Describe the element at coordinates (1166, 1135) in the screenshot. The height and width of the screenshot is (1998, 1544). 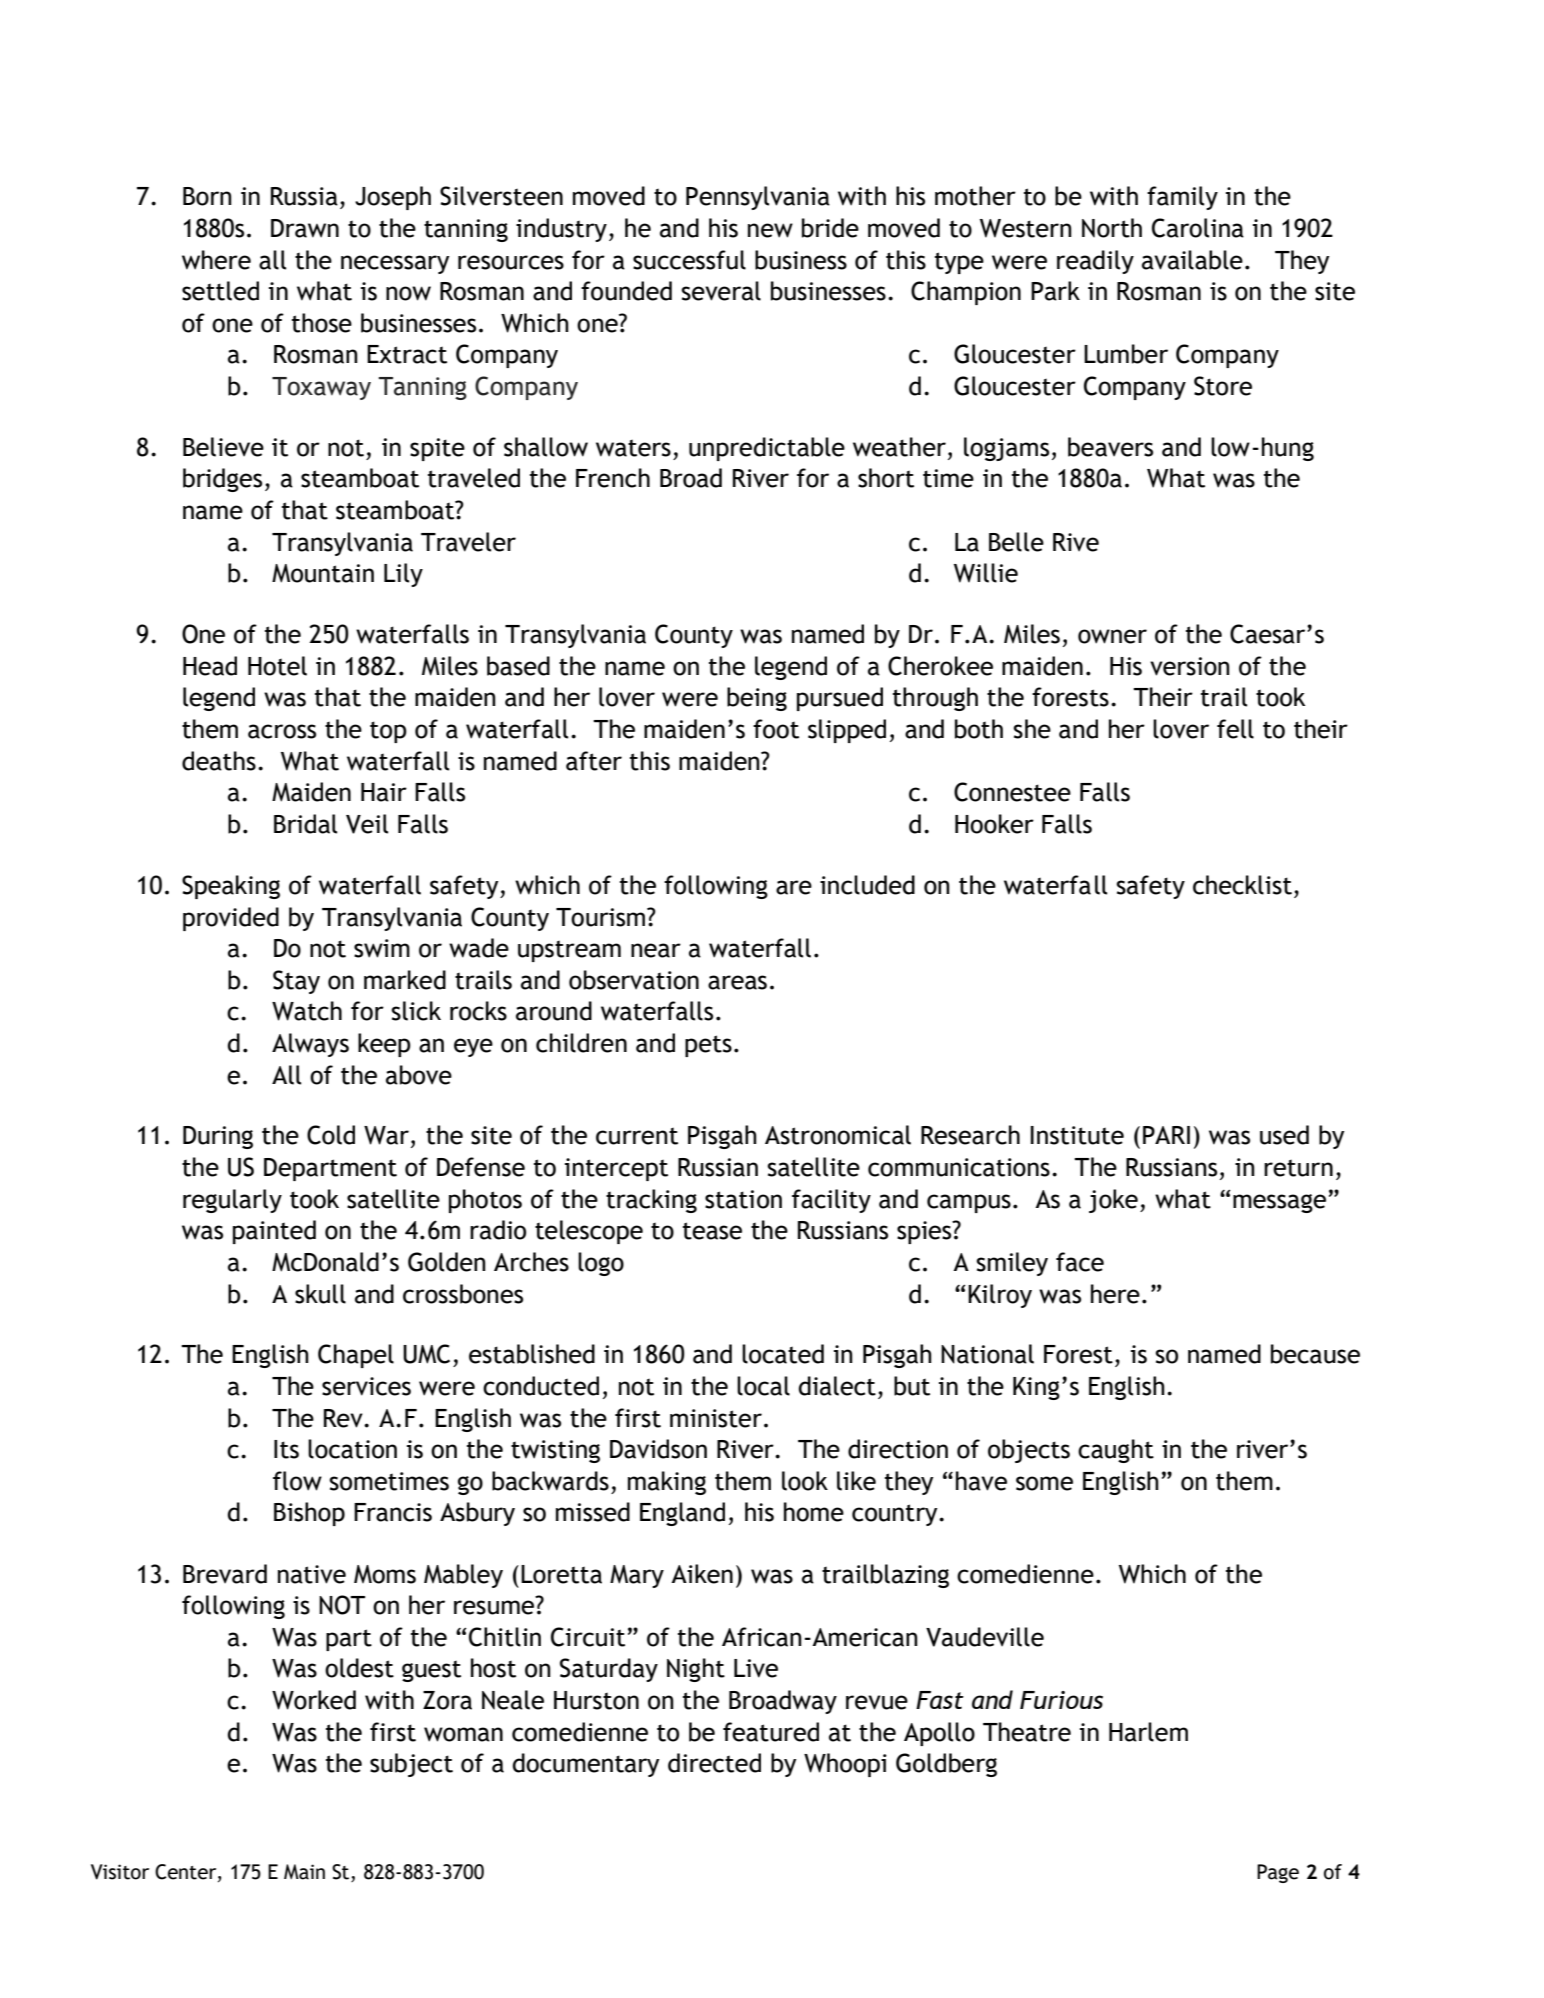
I see `PARI` at that location.
